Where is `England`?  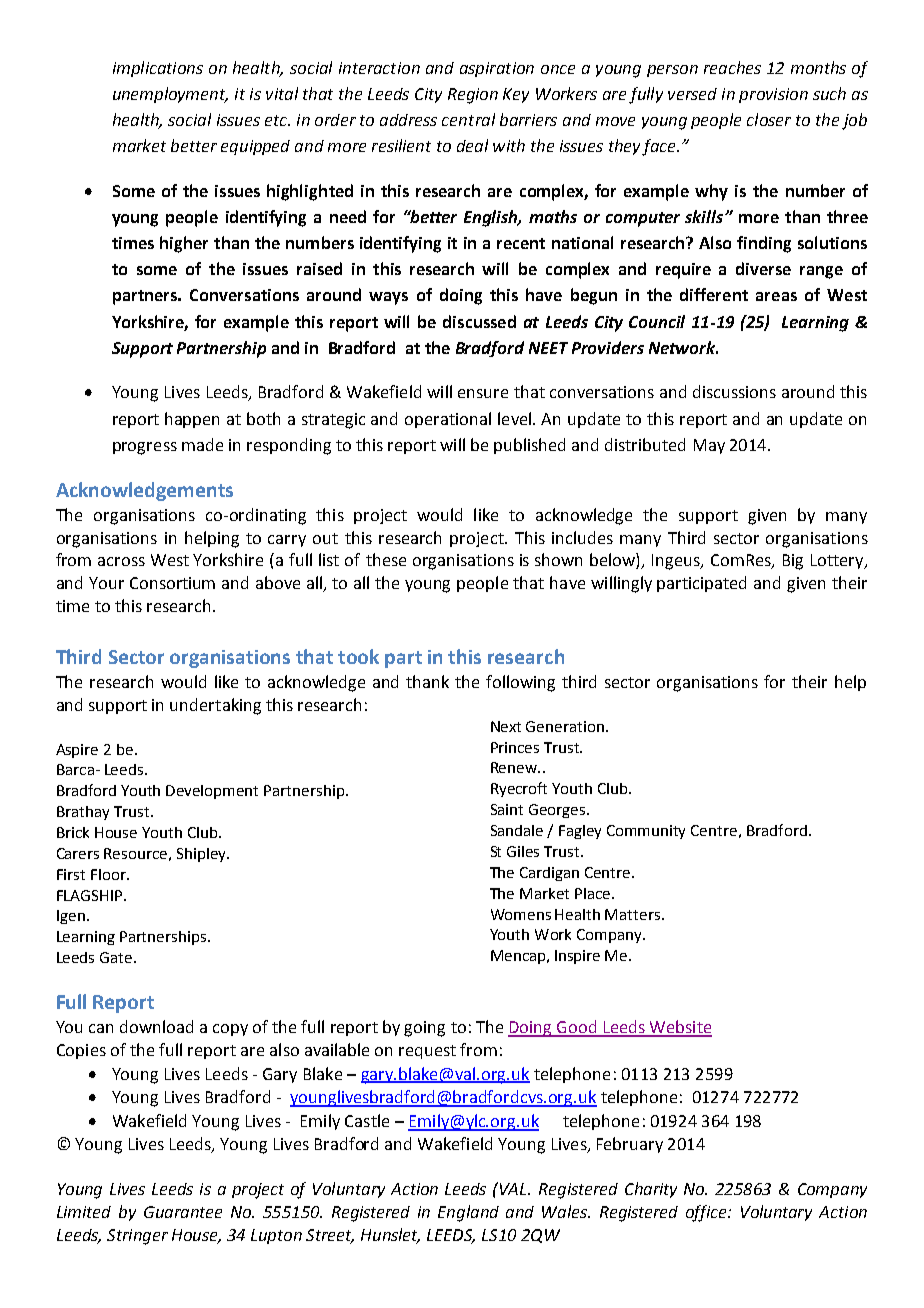 England is located at coordinates (468, 1213).
